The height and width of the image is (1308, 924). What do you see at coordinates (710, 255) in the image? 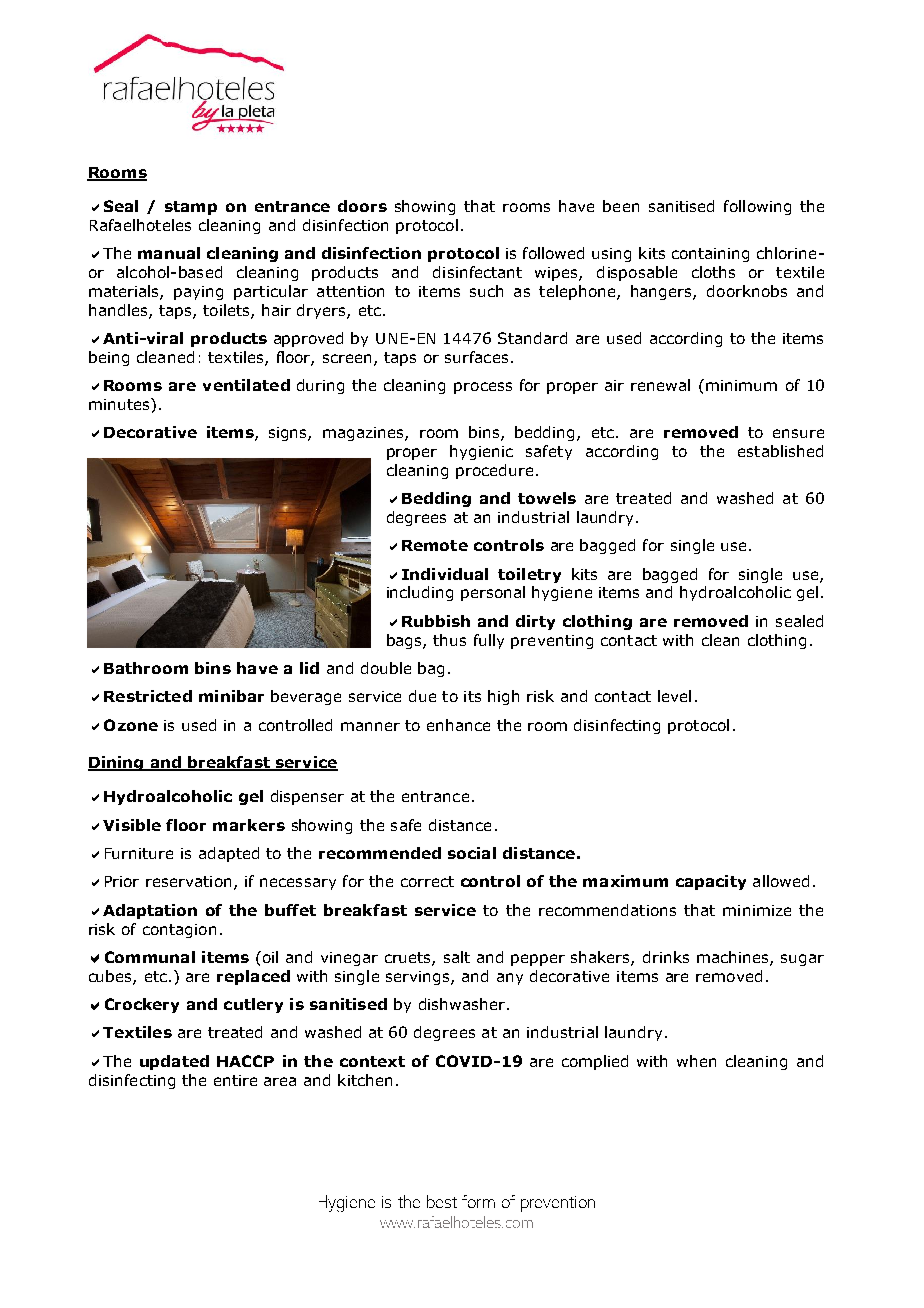
I see `containing` at bounding box center [710, 255].
